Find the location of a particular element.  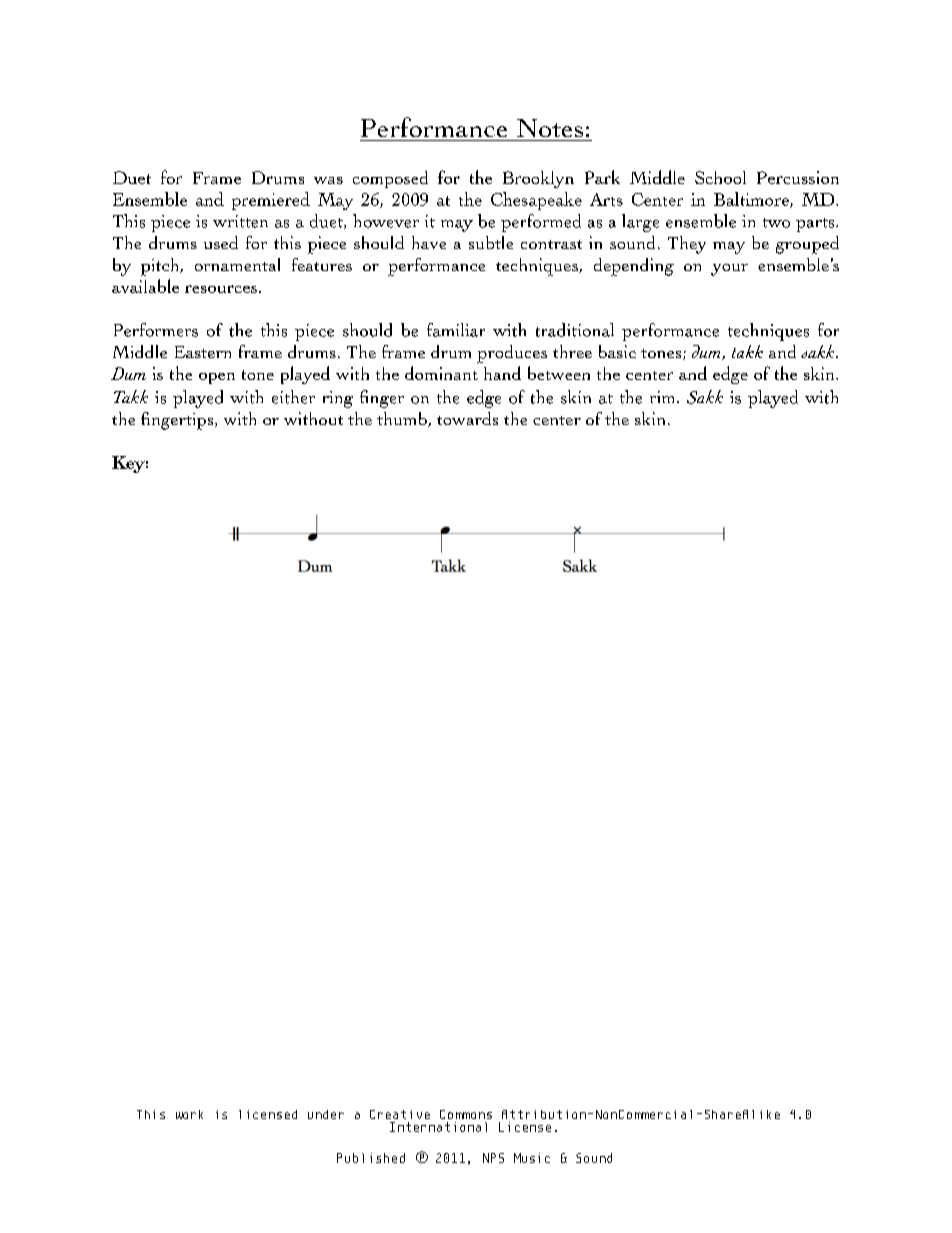

rim is located at coordinates (664, 397).
